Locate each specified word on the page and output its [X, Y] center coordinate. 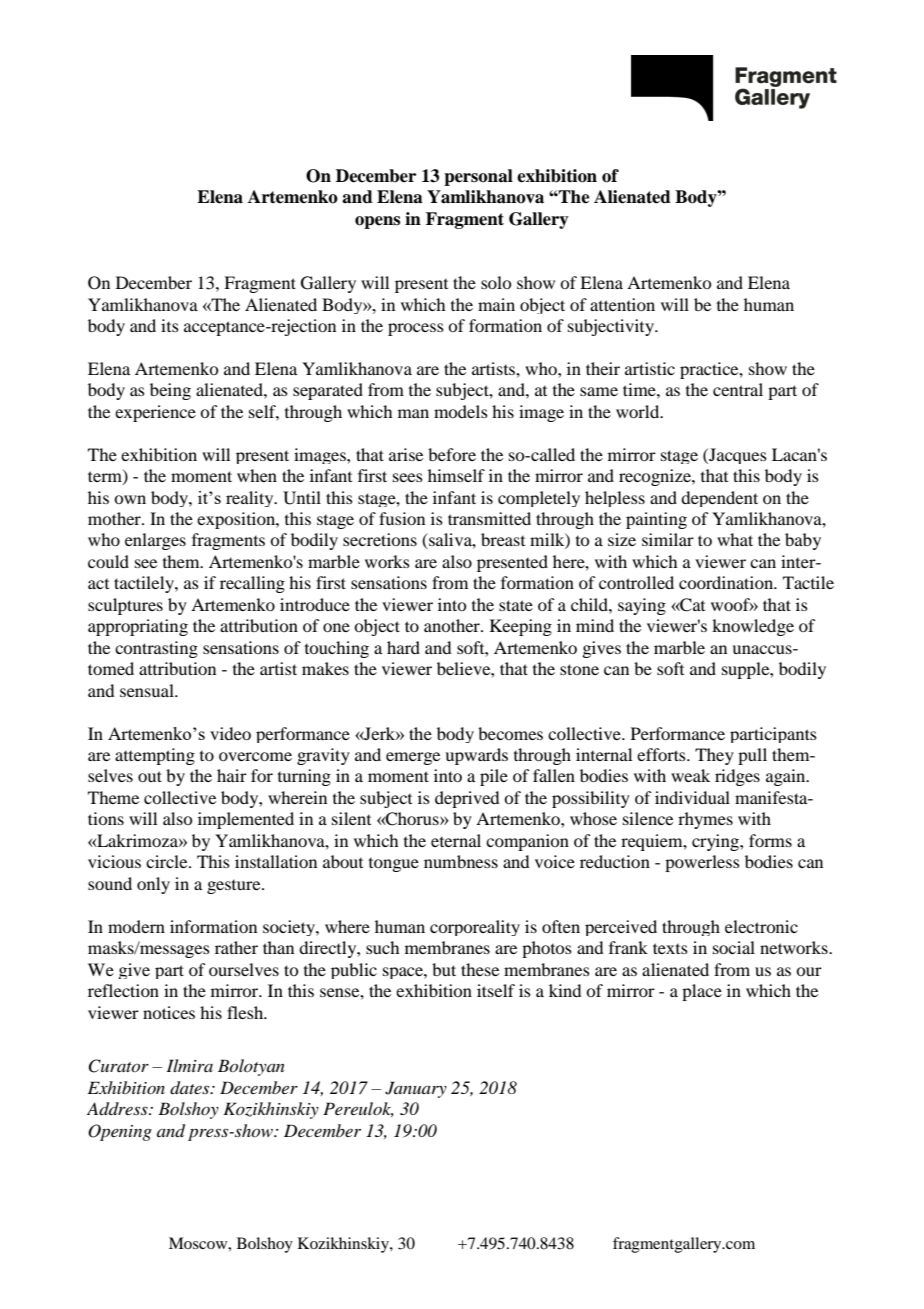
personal [478, 177]
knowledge [753, 627]
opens [377, 222]
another [453, 625]
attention [622, 304]
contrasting [156, 649]
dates [191, 1088]
